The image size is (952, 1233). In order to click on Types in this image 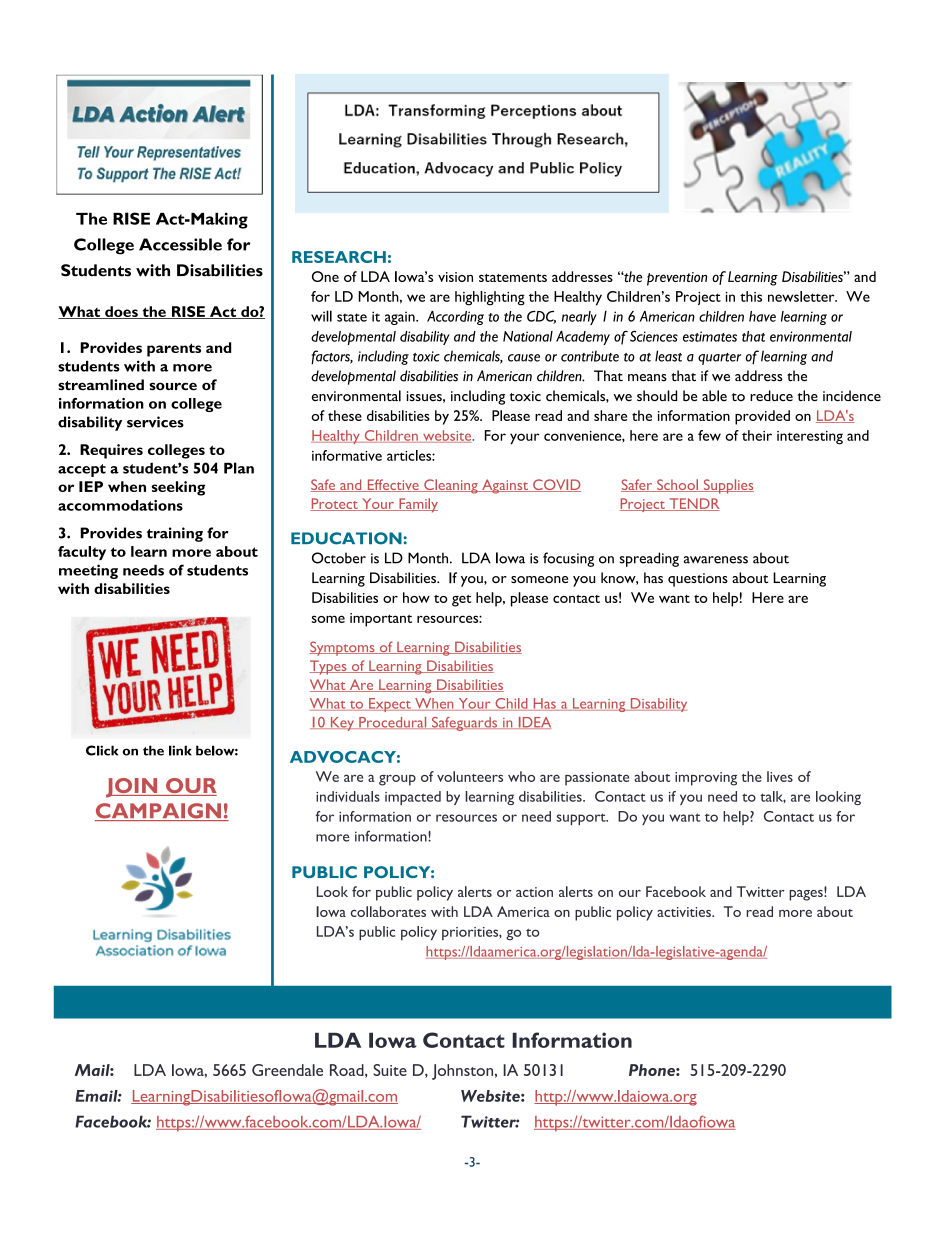, I will do `click(329, 667)`.
